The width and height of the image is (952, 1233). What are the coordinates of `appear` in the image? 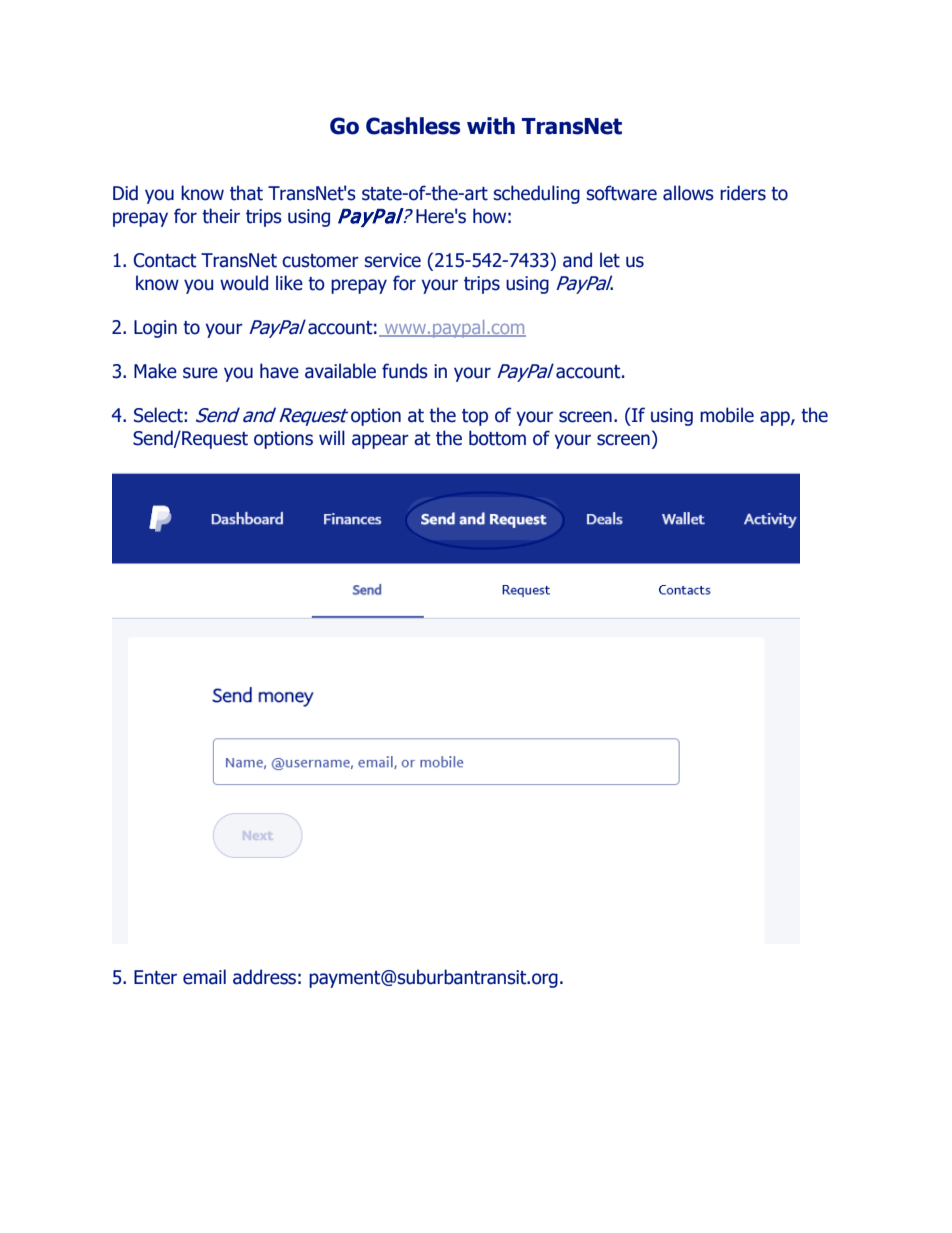 It's located at (380, 441).
